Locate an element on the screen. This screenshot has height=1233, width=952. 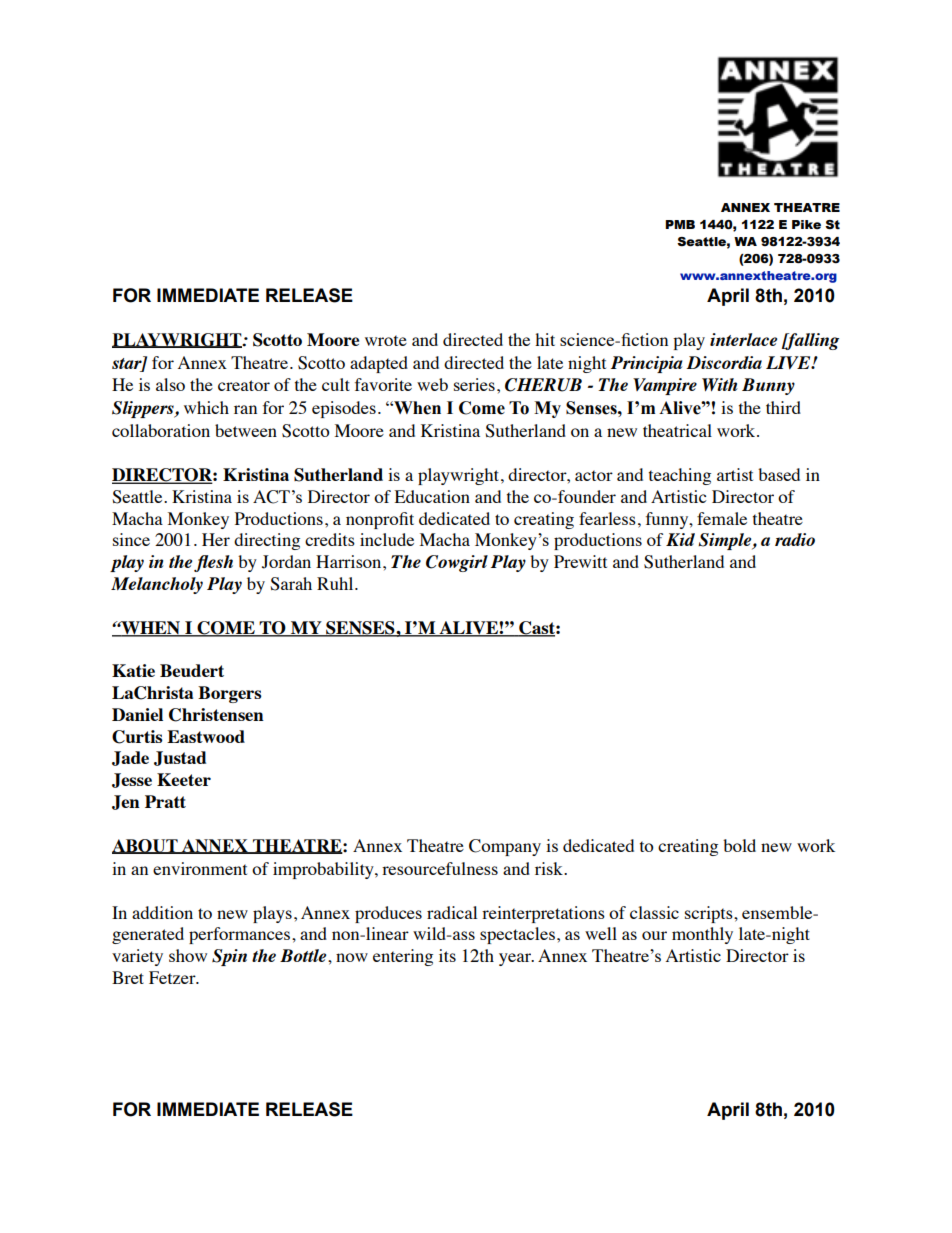
flesh is located at coordinates (213, 563).
